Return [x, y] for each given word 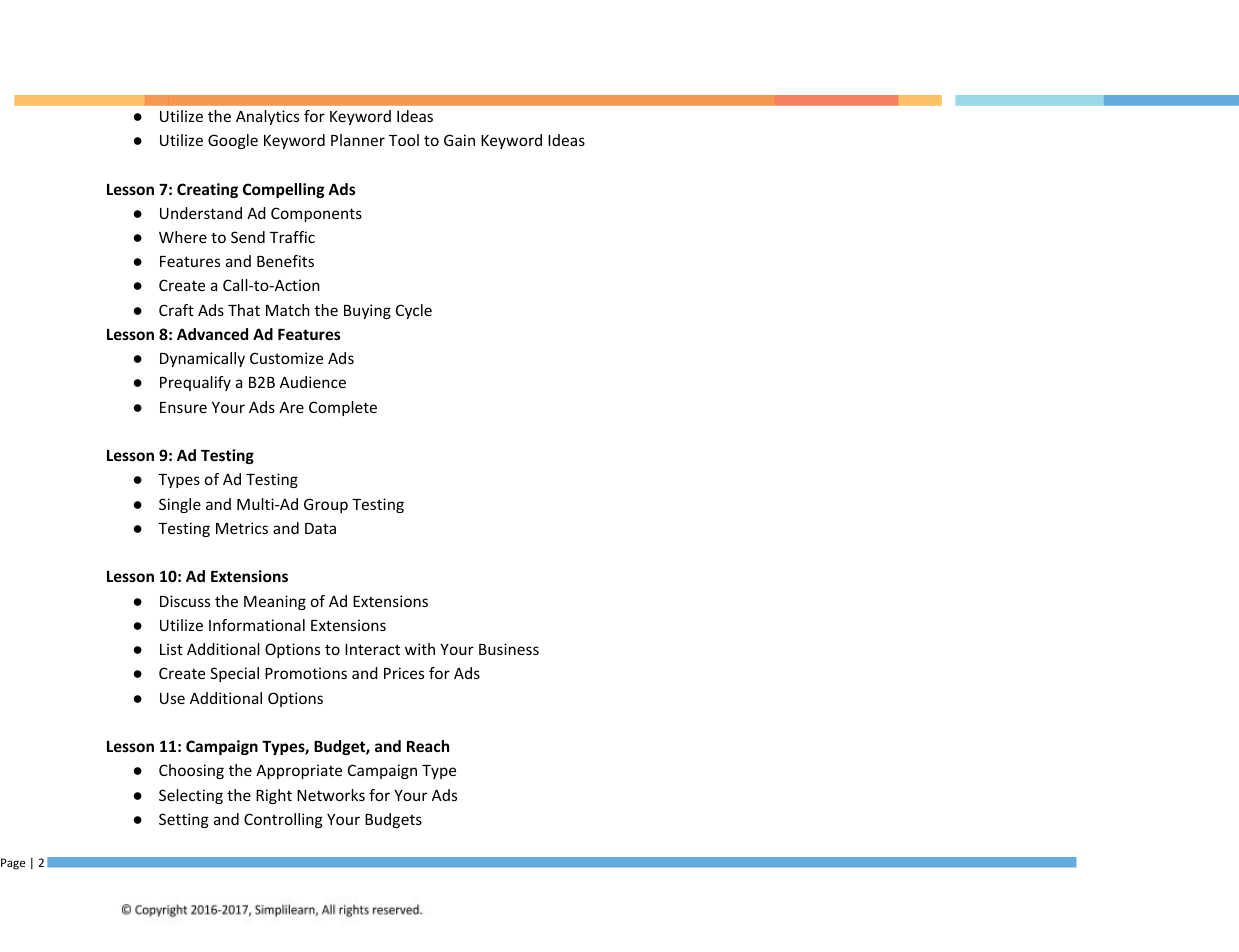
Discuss [185, 601]
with [420, 649]
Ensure [183, 407]
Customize [286, 358]
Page [13, 864]
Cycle [414, 311]
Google [233, 141]
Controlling [283, 820]
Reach [428, 746]
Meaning [275, 602]
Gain [459, 140]
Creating [207, 190]
